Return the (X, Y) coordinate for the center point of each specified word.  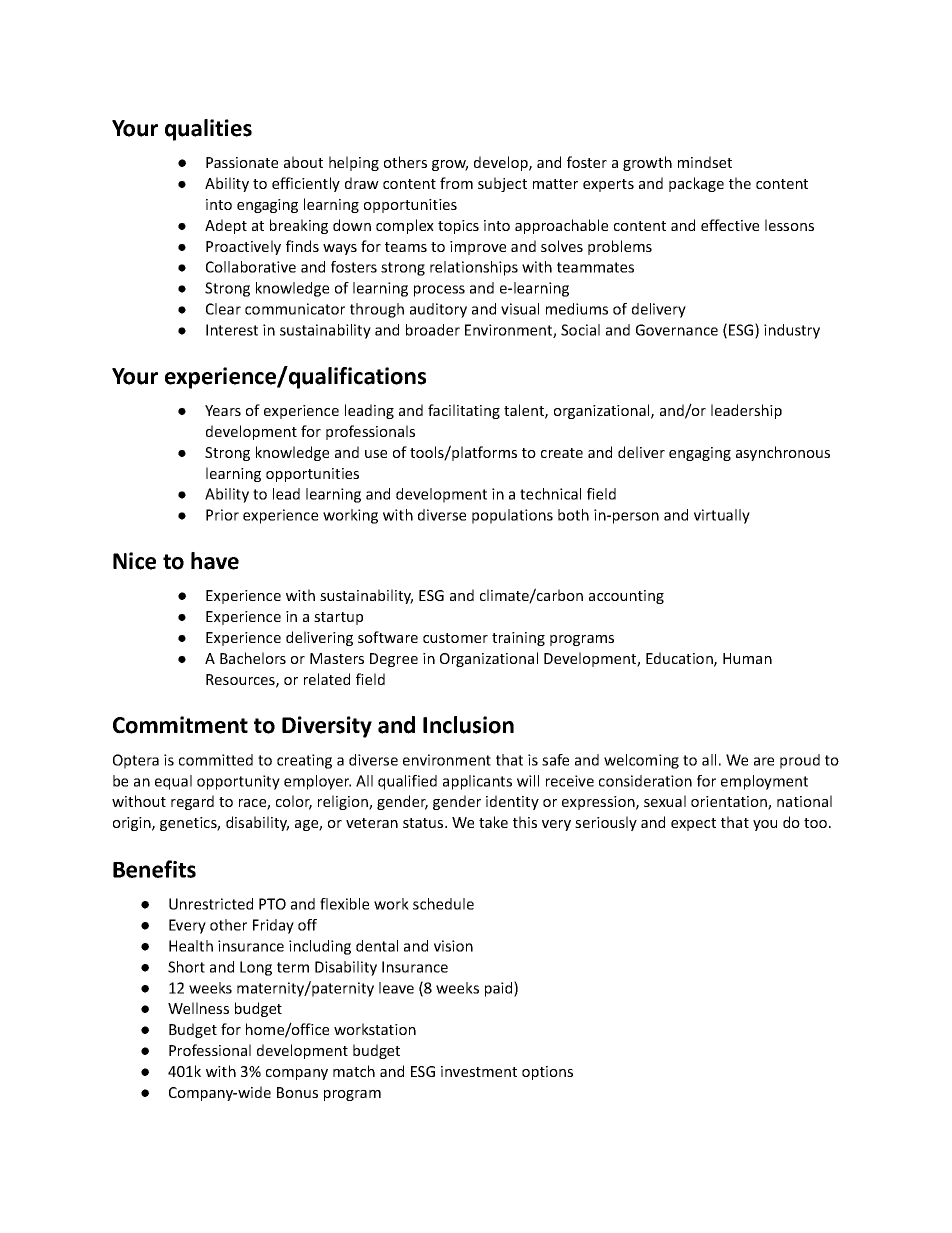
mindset (705, 162)
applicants (477, 782)
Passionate (242, 162)
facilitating (464, 411)
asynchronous (783, 453)
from (456, 183)
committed (216, 760)
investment (479, 1071)
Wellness (198, 1008)
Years (223, 410)
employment (764, 782)
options (547, 1073)
